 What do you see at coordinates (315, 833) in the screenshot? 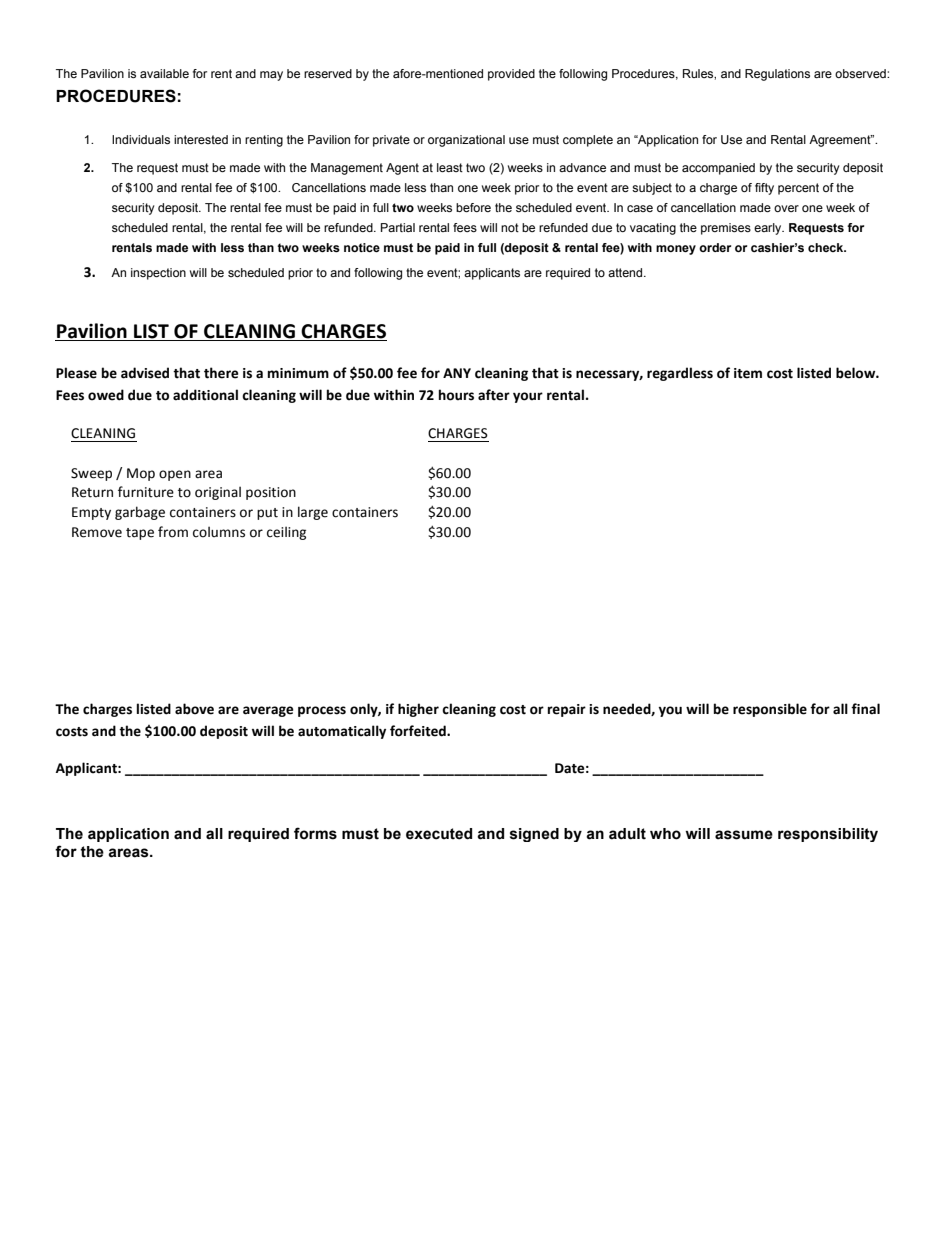
I see `forms` at bounding box center [315, 833].
